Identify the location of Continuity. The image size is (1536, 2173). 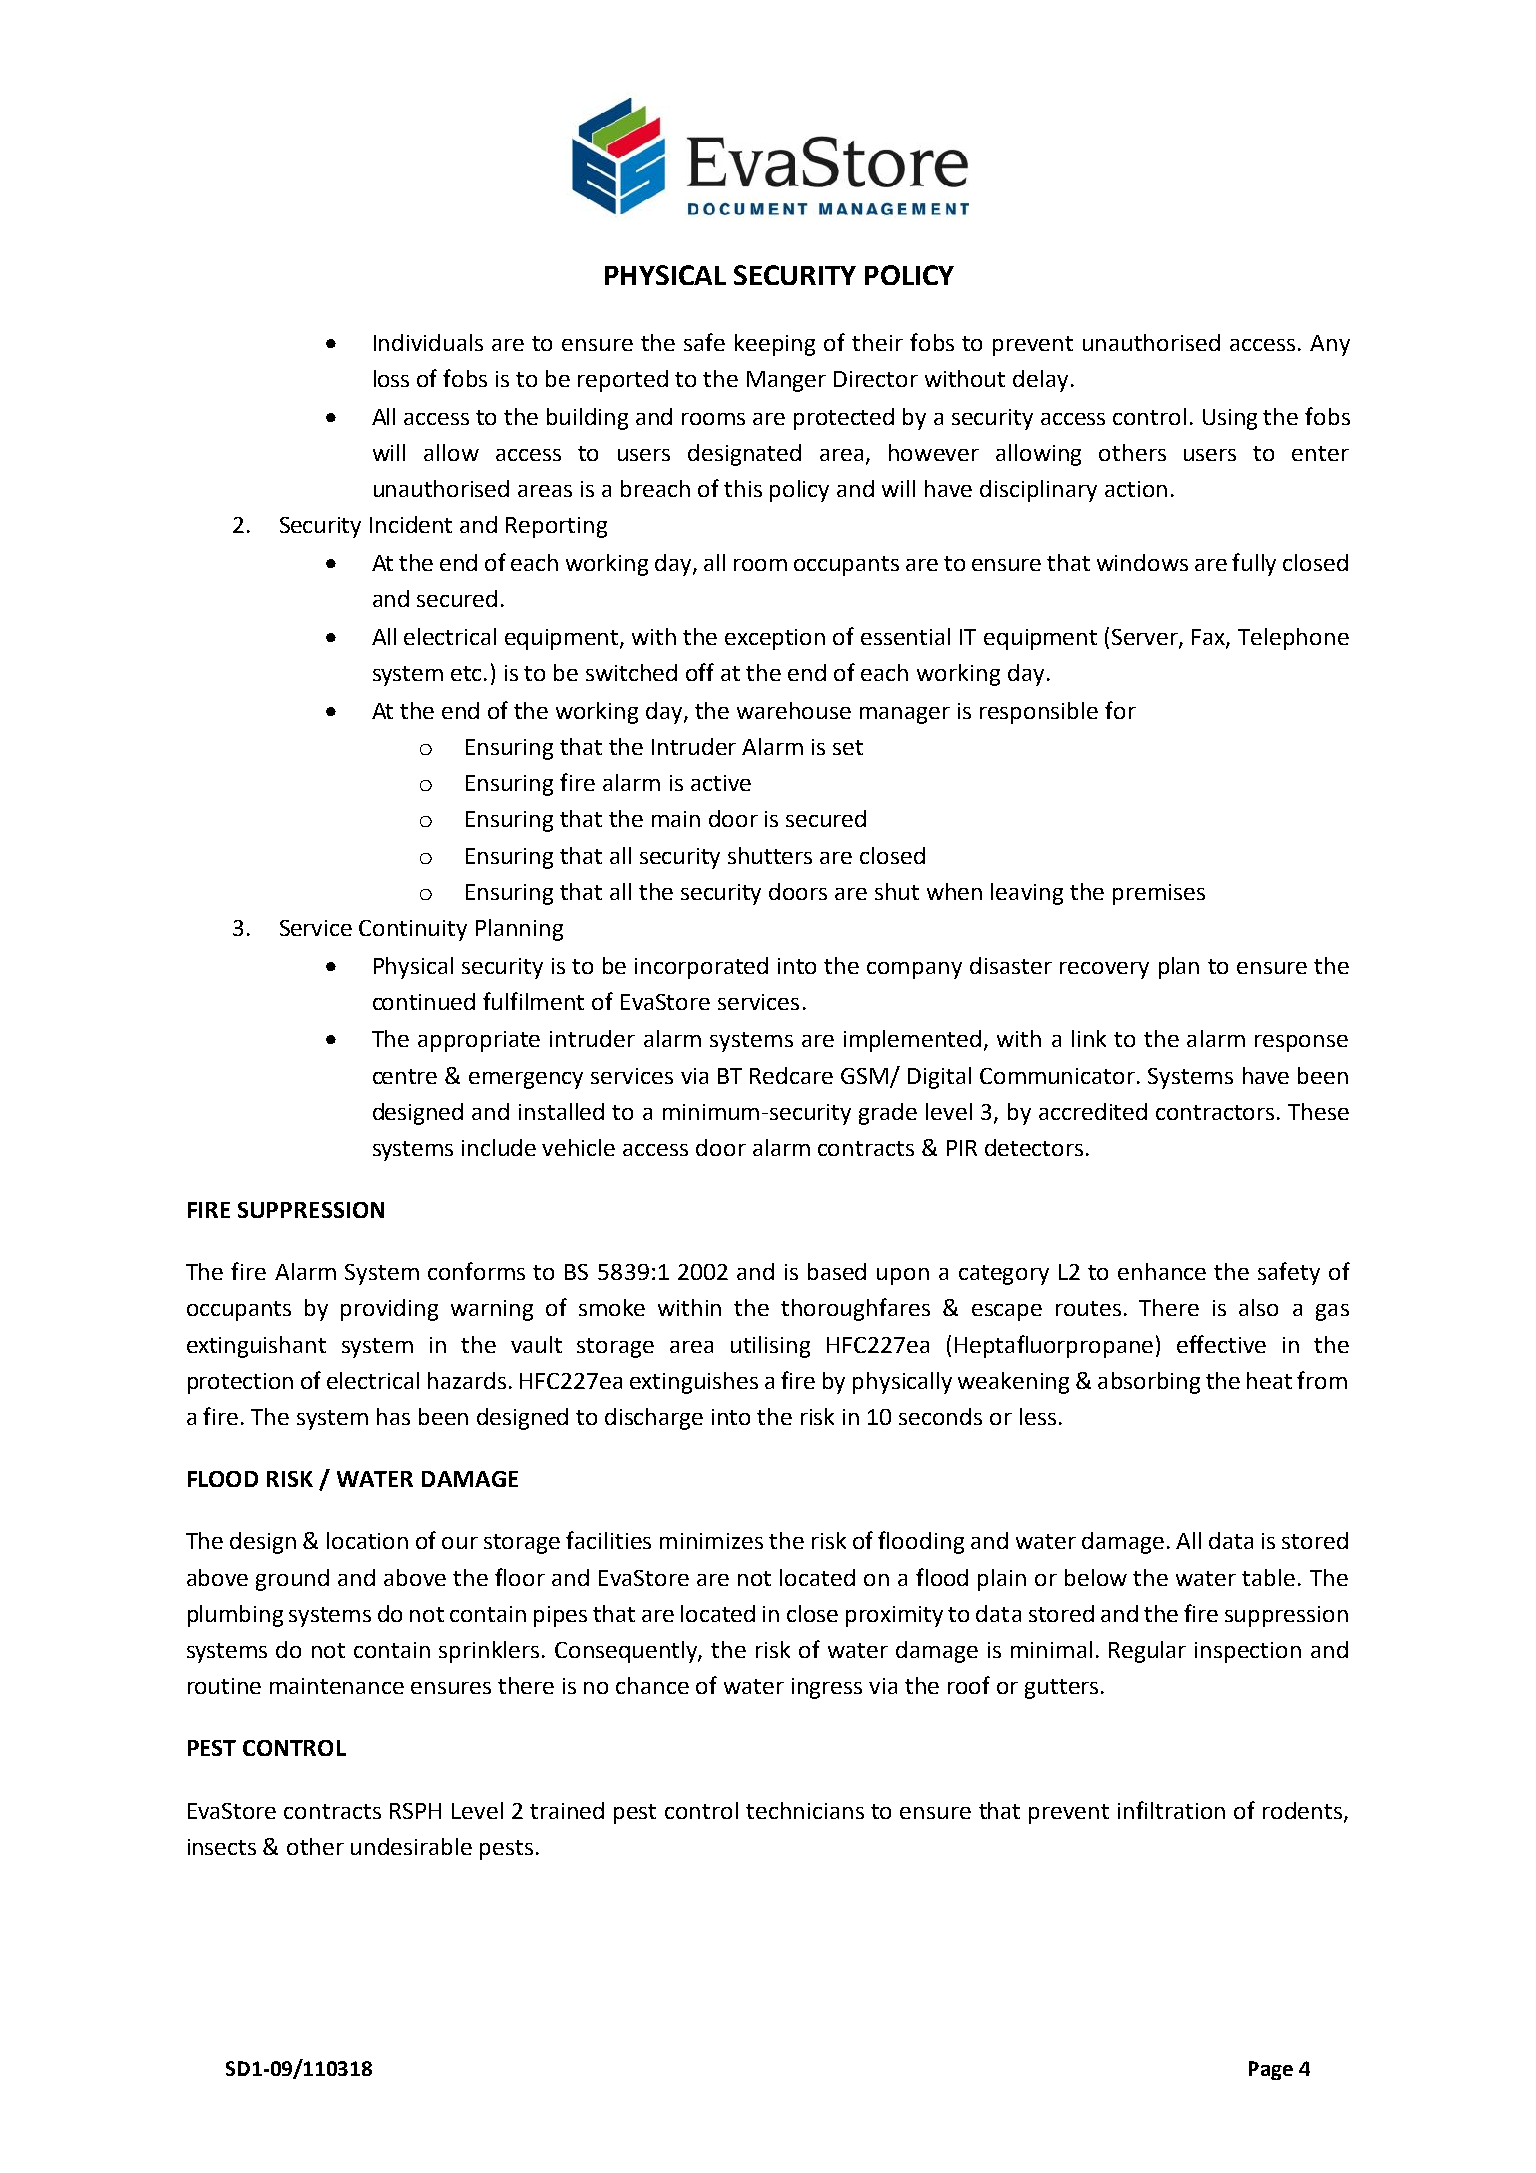
(413, 930).
